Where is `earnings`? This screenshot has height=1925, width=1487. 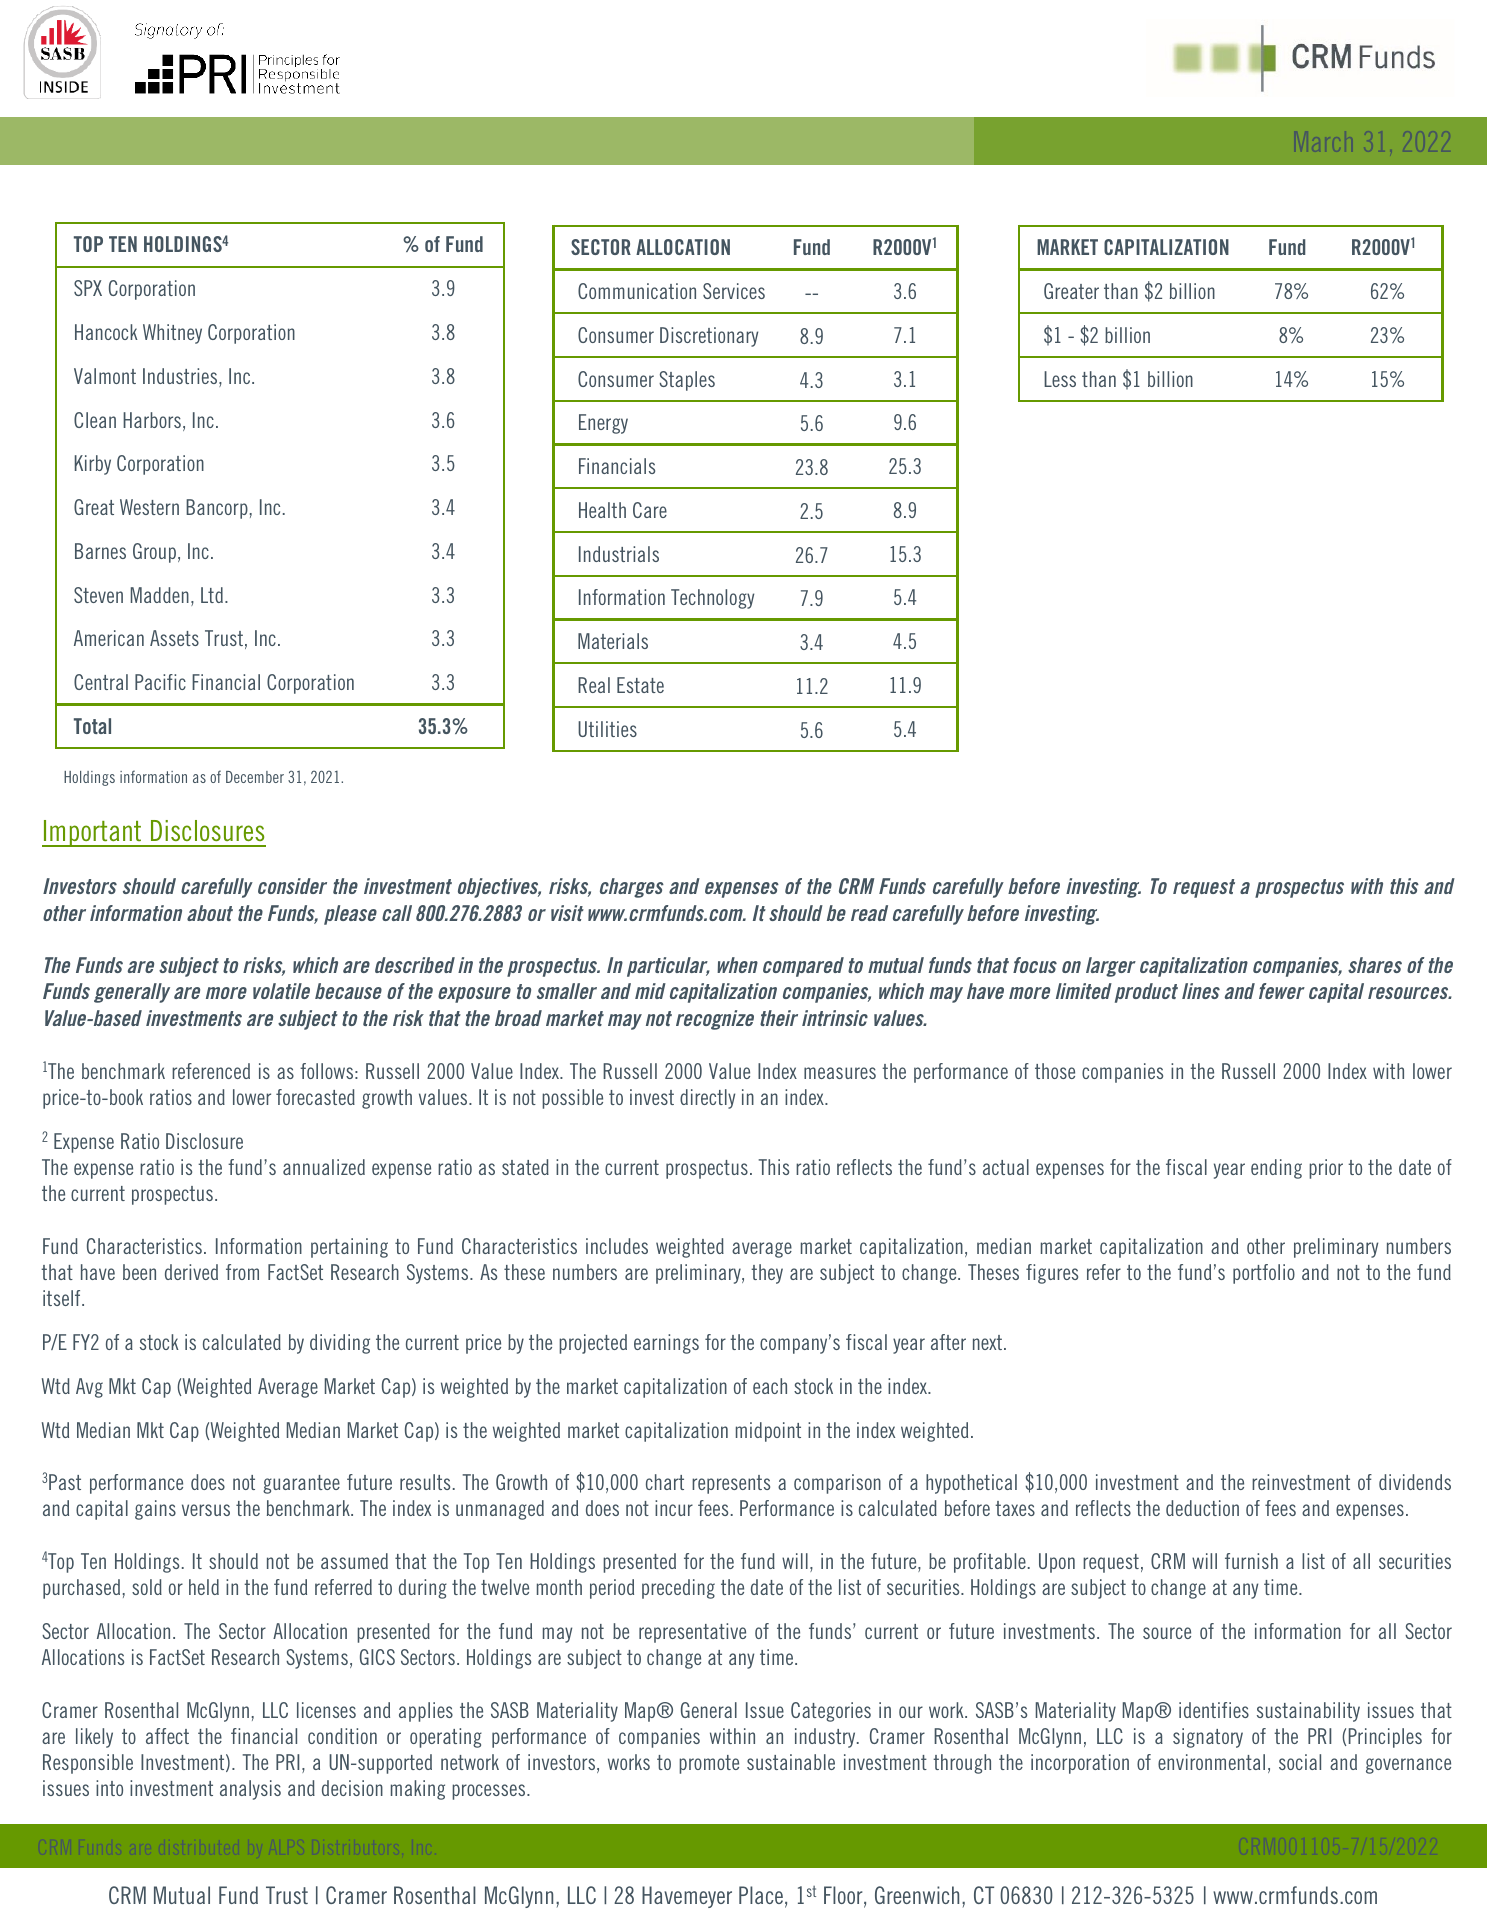
earnings is located at coordinates (666, 1344).
